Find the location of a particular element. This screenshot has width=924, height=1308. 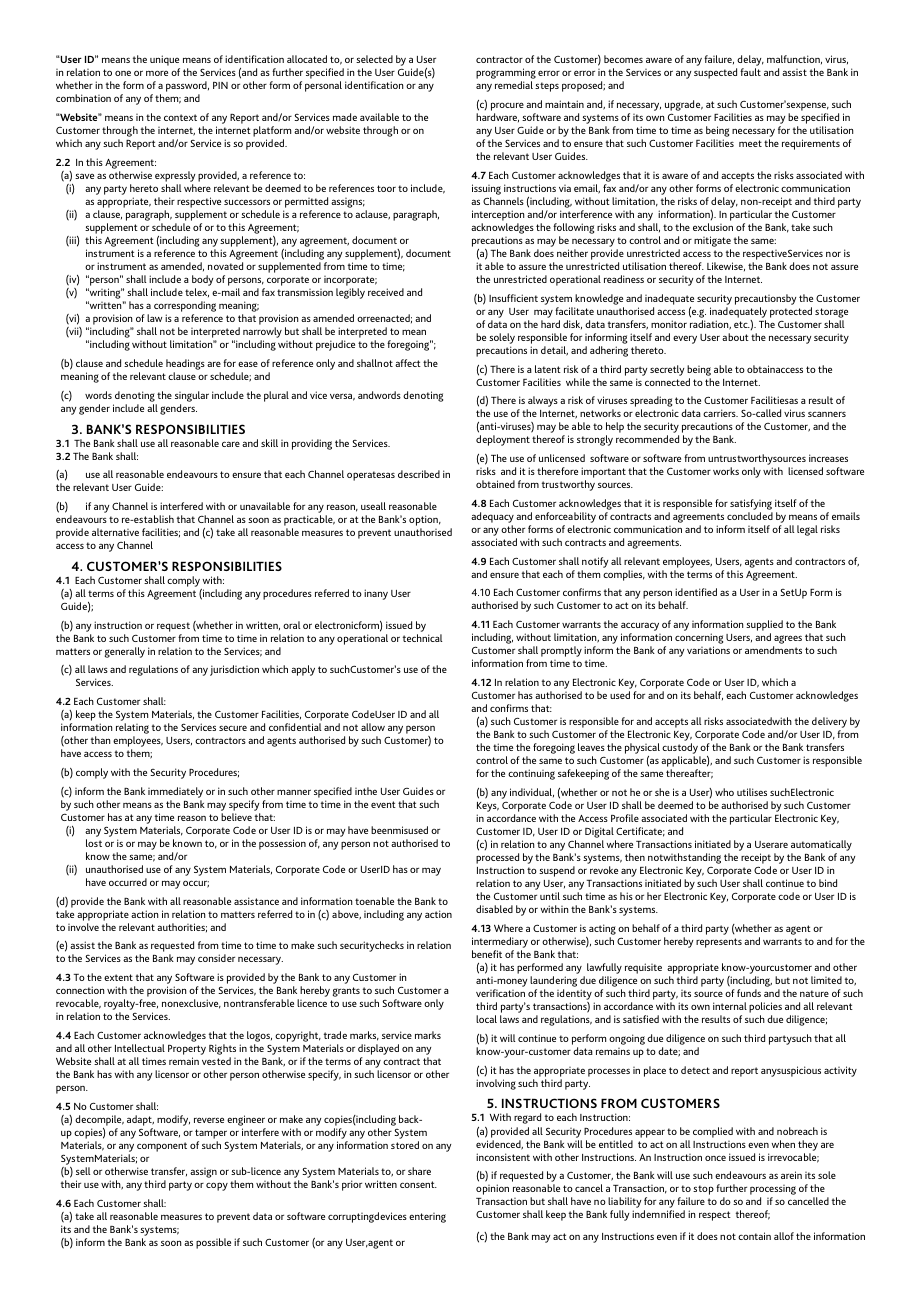

utilises is located at coordinates (752, 792).
